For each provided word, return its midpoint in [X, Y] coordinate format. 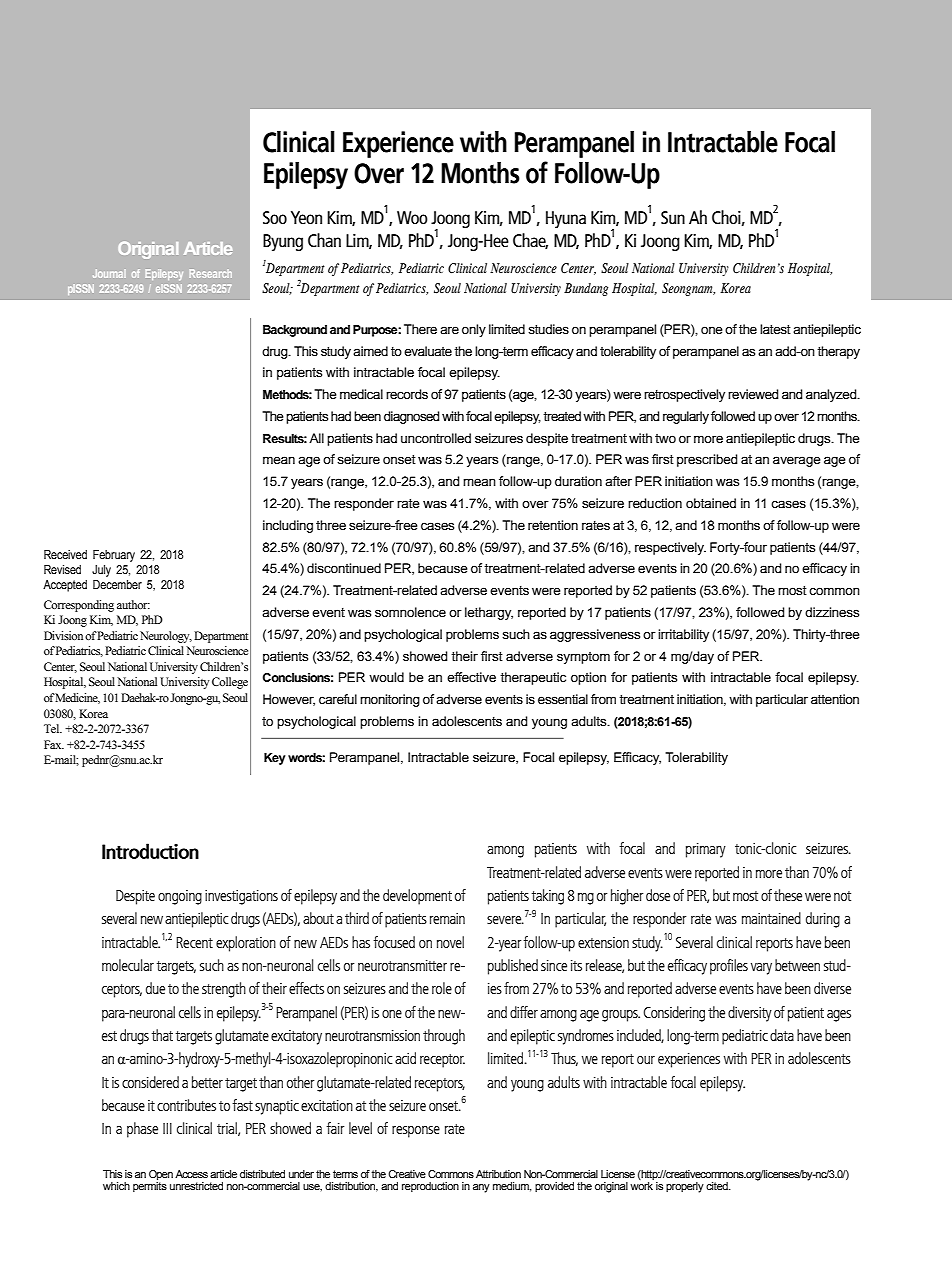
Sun [673, 217]
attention [835, 699]
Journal [108, 273]
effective [471, 677]
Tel [53, 728]
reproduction [430, 1187]
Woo [412, 217]
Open [161, 1175]
